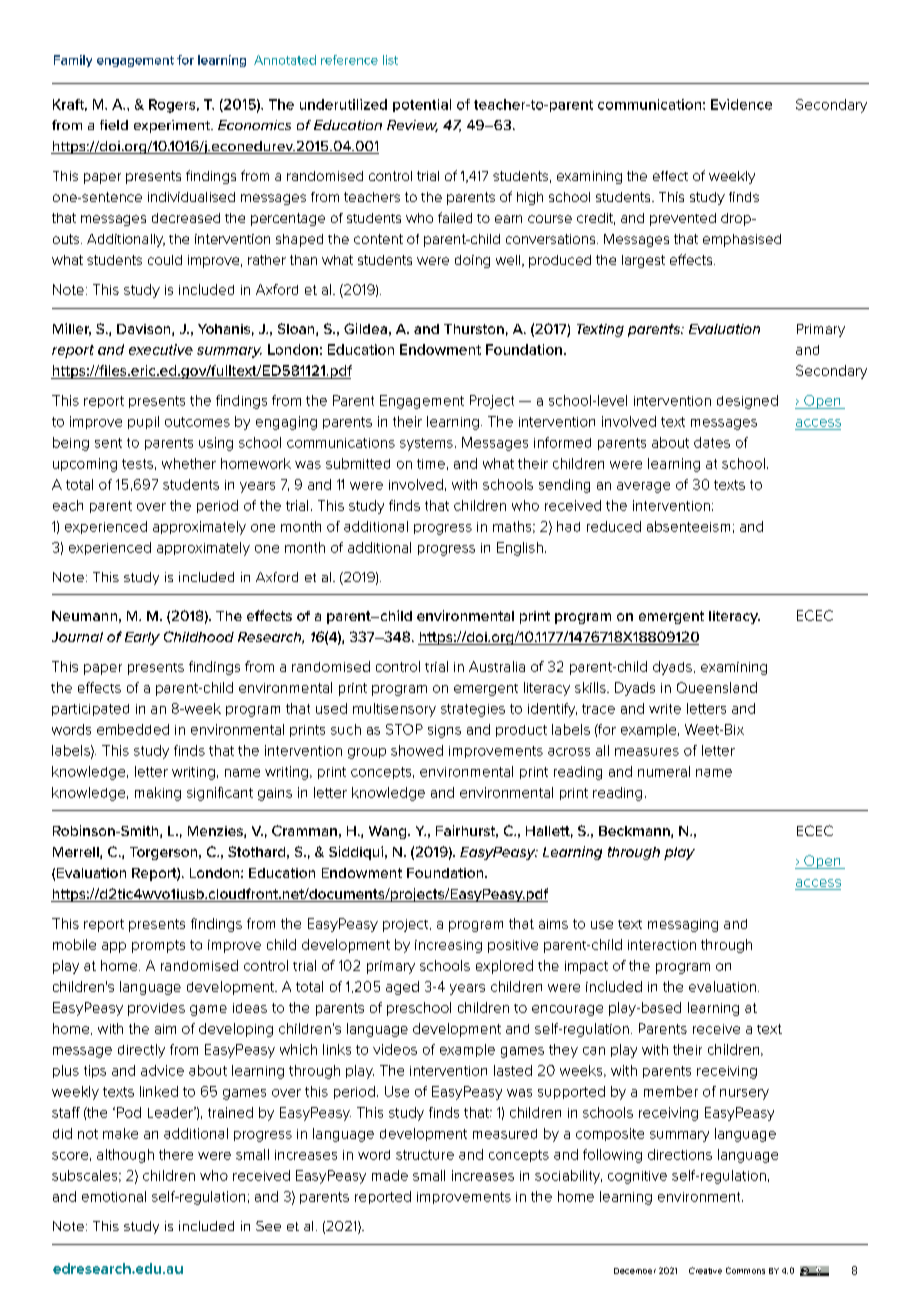 The height and width of the image is (1308, 924). I want to click on whether, so click(189, 463).
